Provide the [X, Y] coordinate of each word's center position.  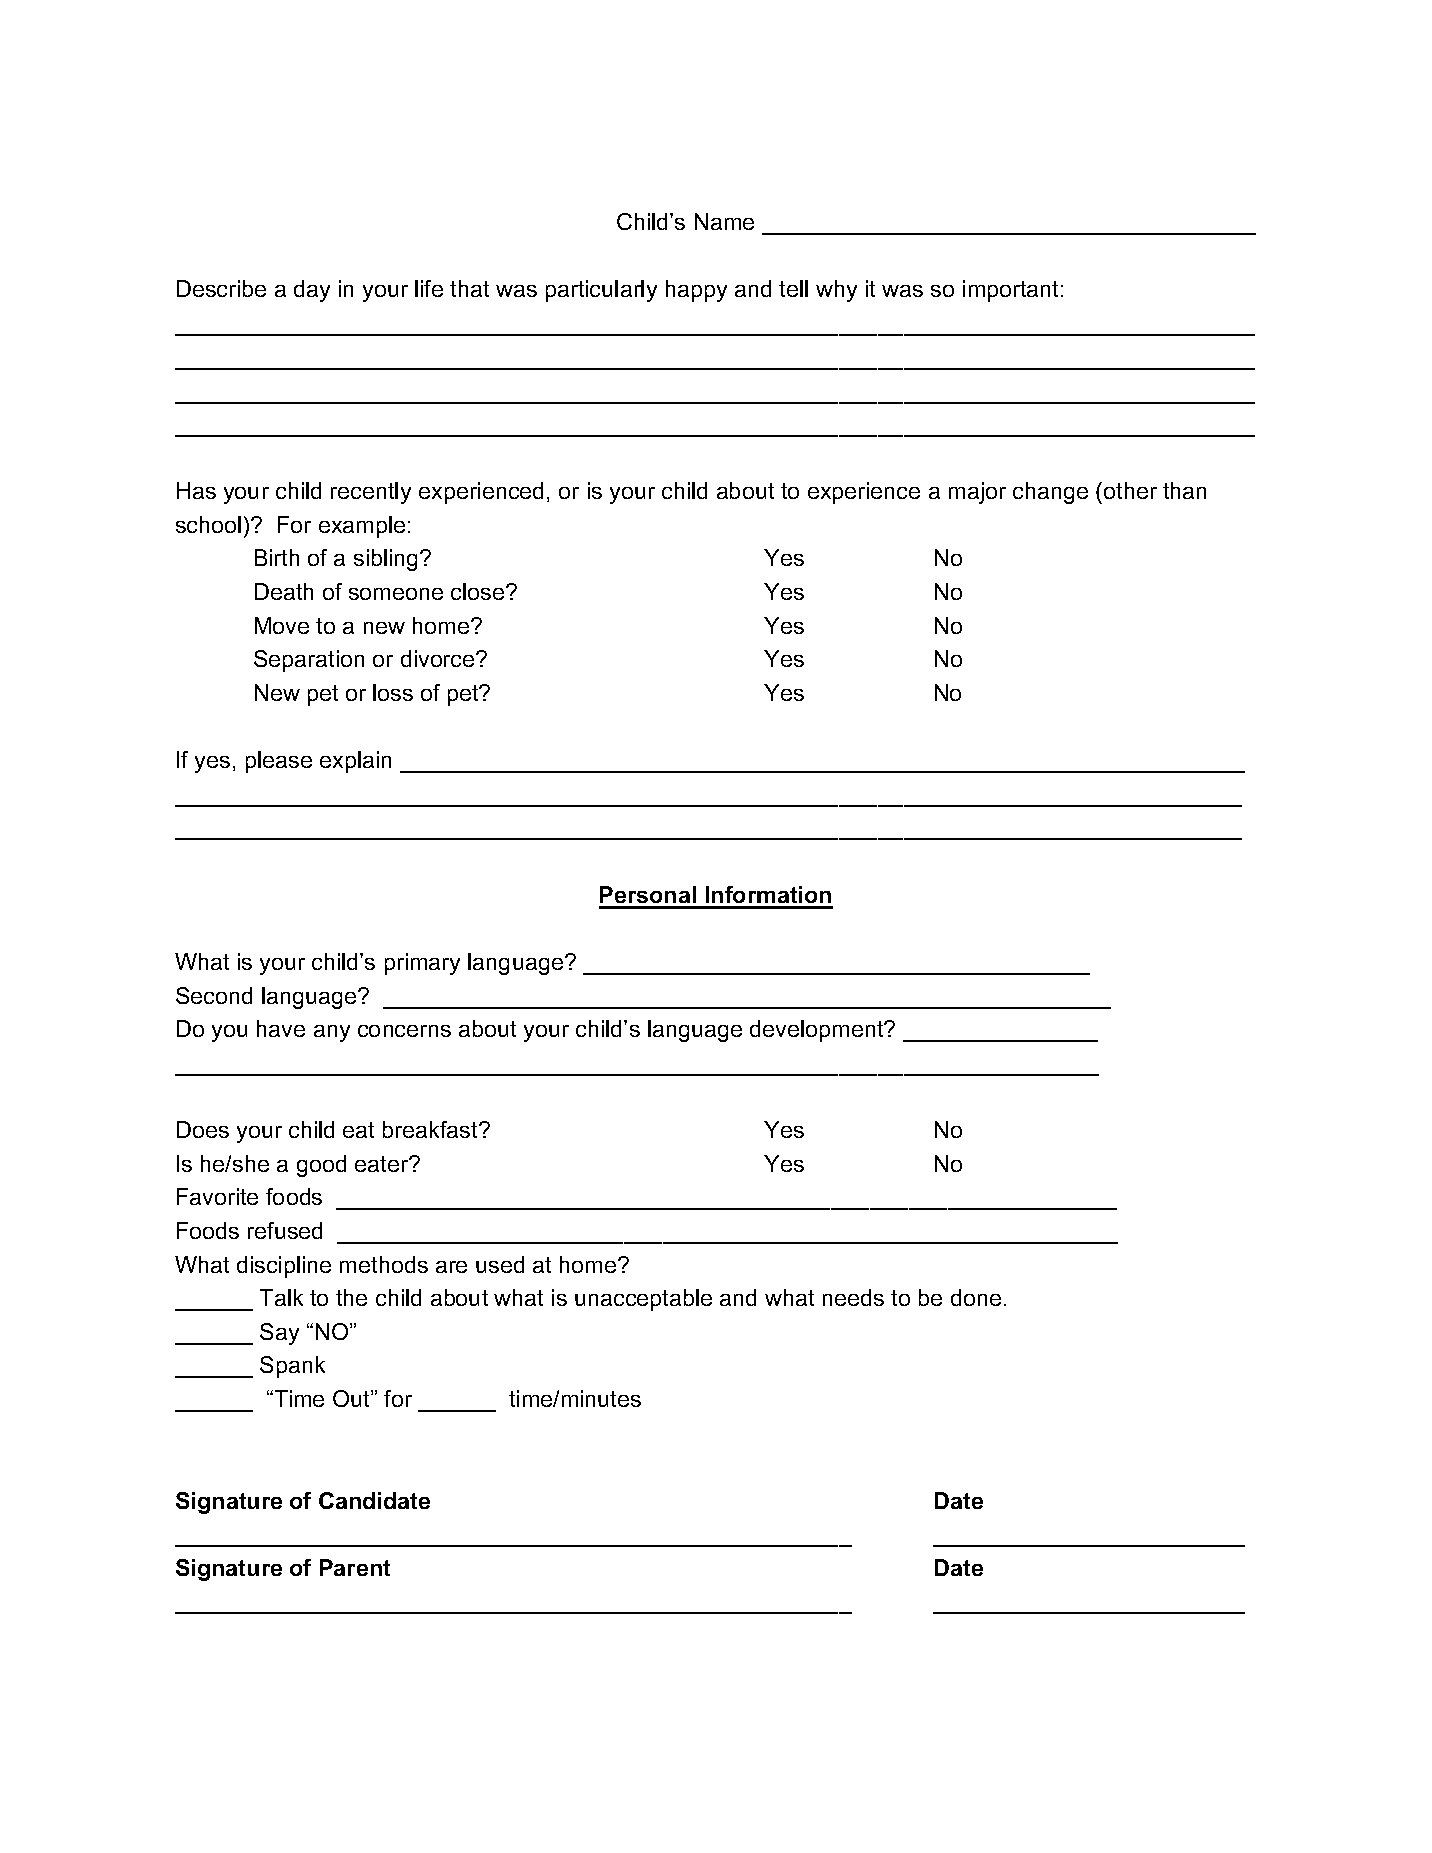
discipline [284, 1267]
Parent [355, 1567]
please [279, 762]
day [312, 291]
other [1130, 490]
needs [853, 1297]
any [332, 1033]
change [1050, 493]
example [362, 527]
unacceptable [643, 1300]
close [479, 591]
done [976, 1297]
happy [696, 291]
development [818, 1031]
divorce [439, 658]
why [836, 291]
